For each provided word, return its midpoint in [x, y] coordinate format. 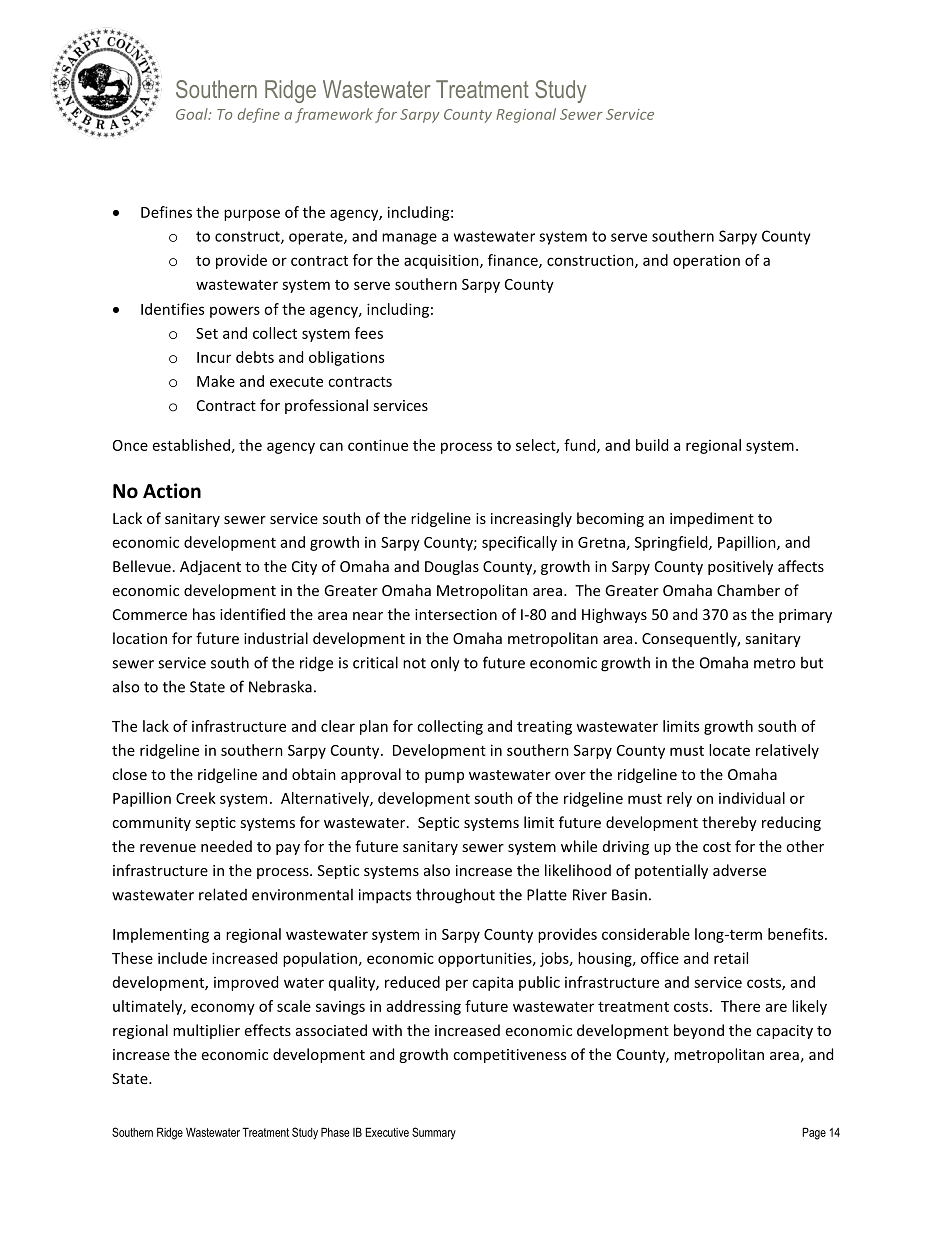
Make [216, 381]
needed [226, 846]
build [652, 445]
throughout [455, 896]
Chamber [748, 590]
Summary [434, 1133]
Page [814, 1133]
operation [706, 262]
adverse [739, 870]
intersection [456, 614]
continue [378, 445]
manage [409, 239]
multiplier [206, 1031]
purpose [252, 215]
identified [252, 614]
